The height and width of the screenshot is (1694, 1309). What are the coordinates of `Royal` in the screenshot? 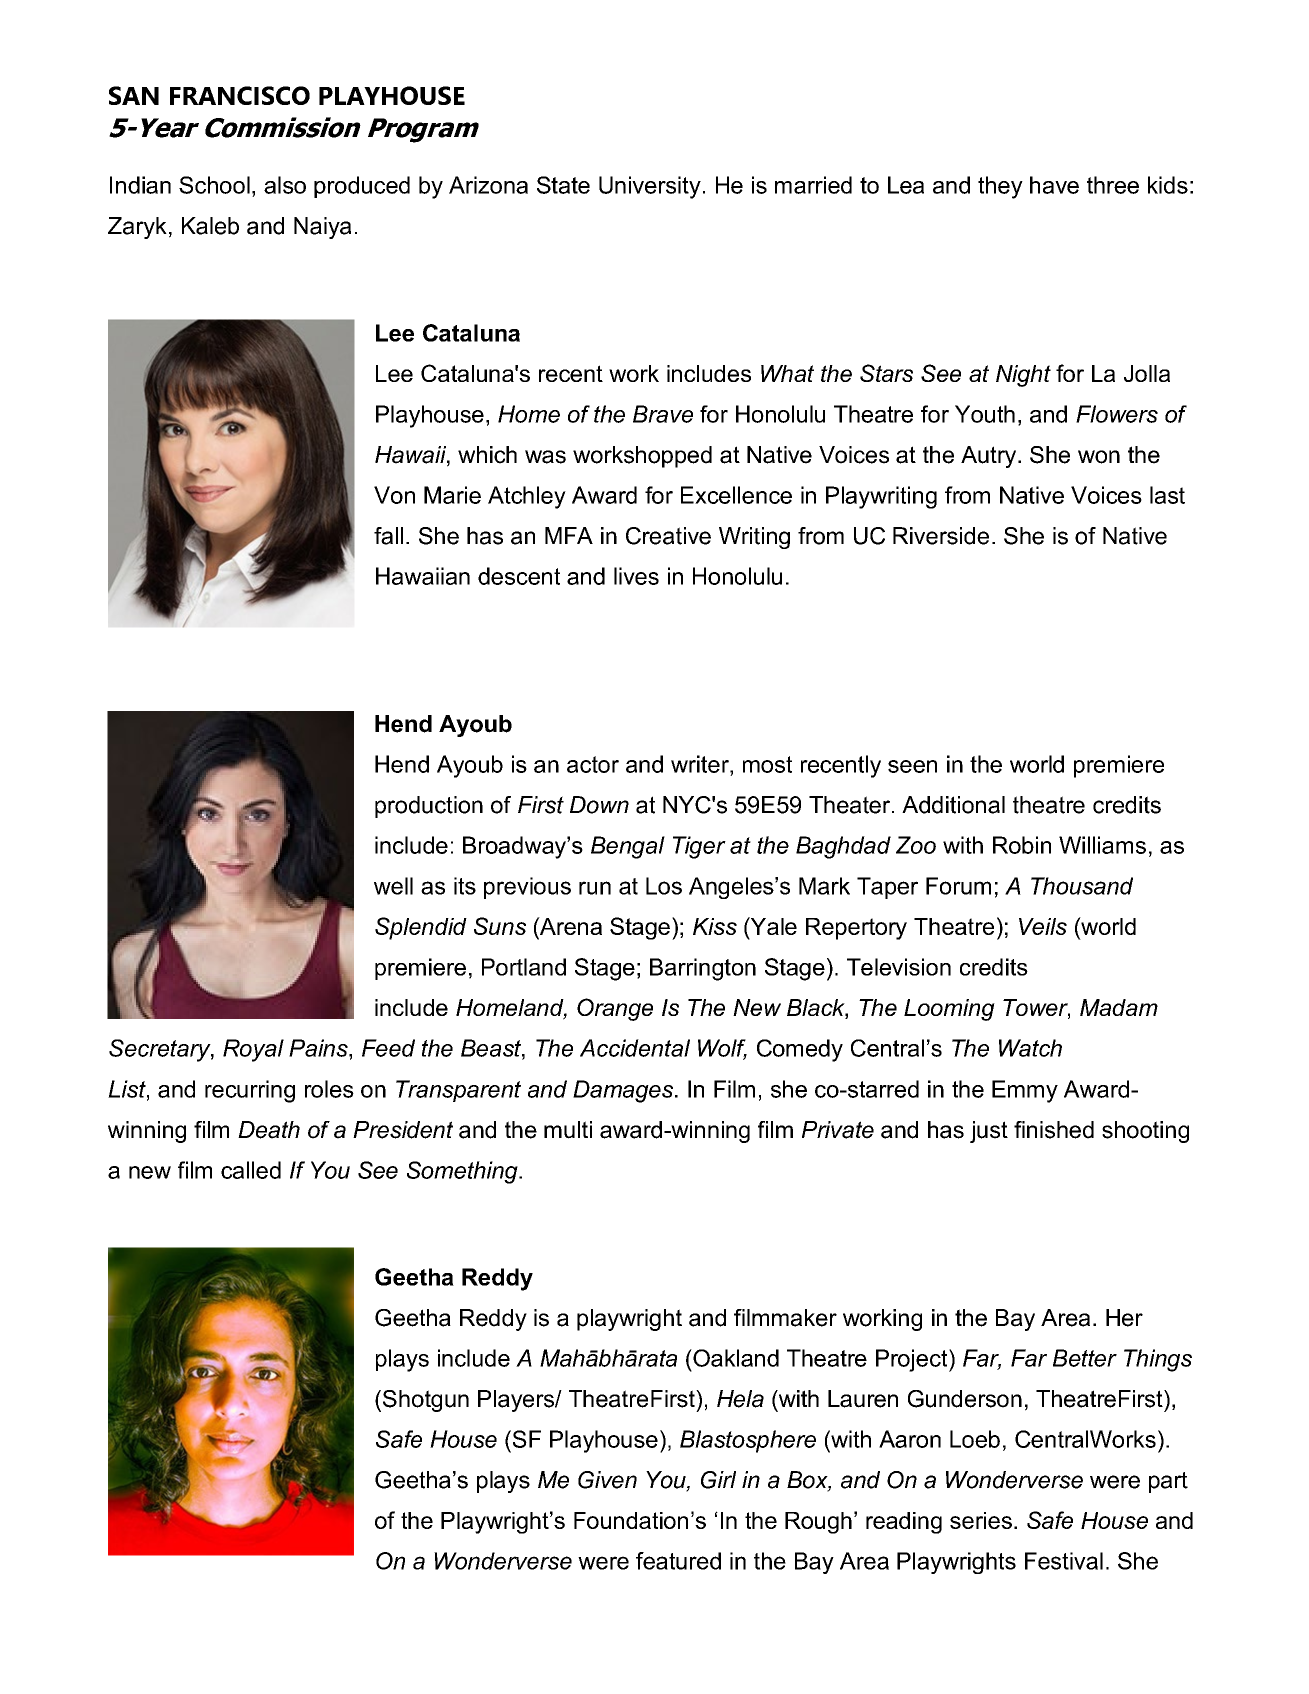 It's located at (253, 1050).
